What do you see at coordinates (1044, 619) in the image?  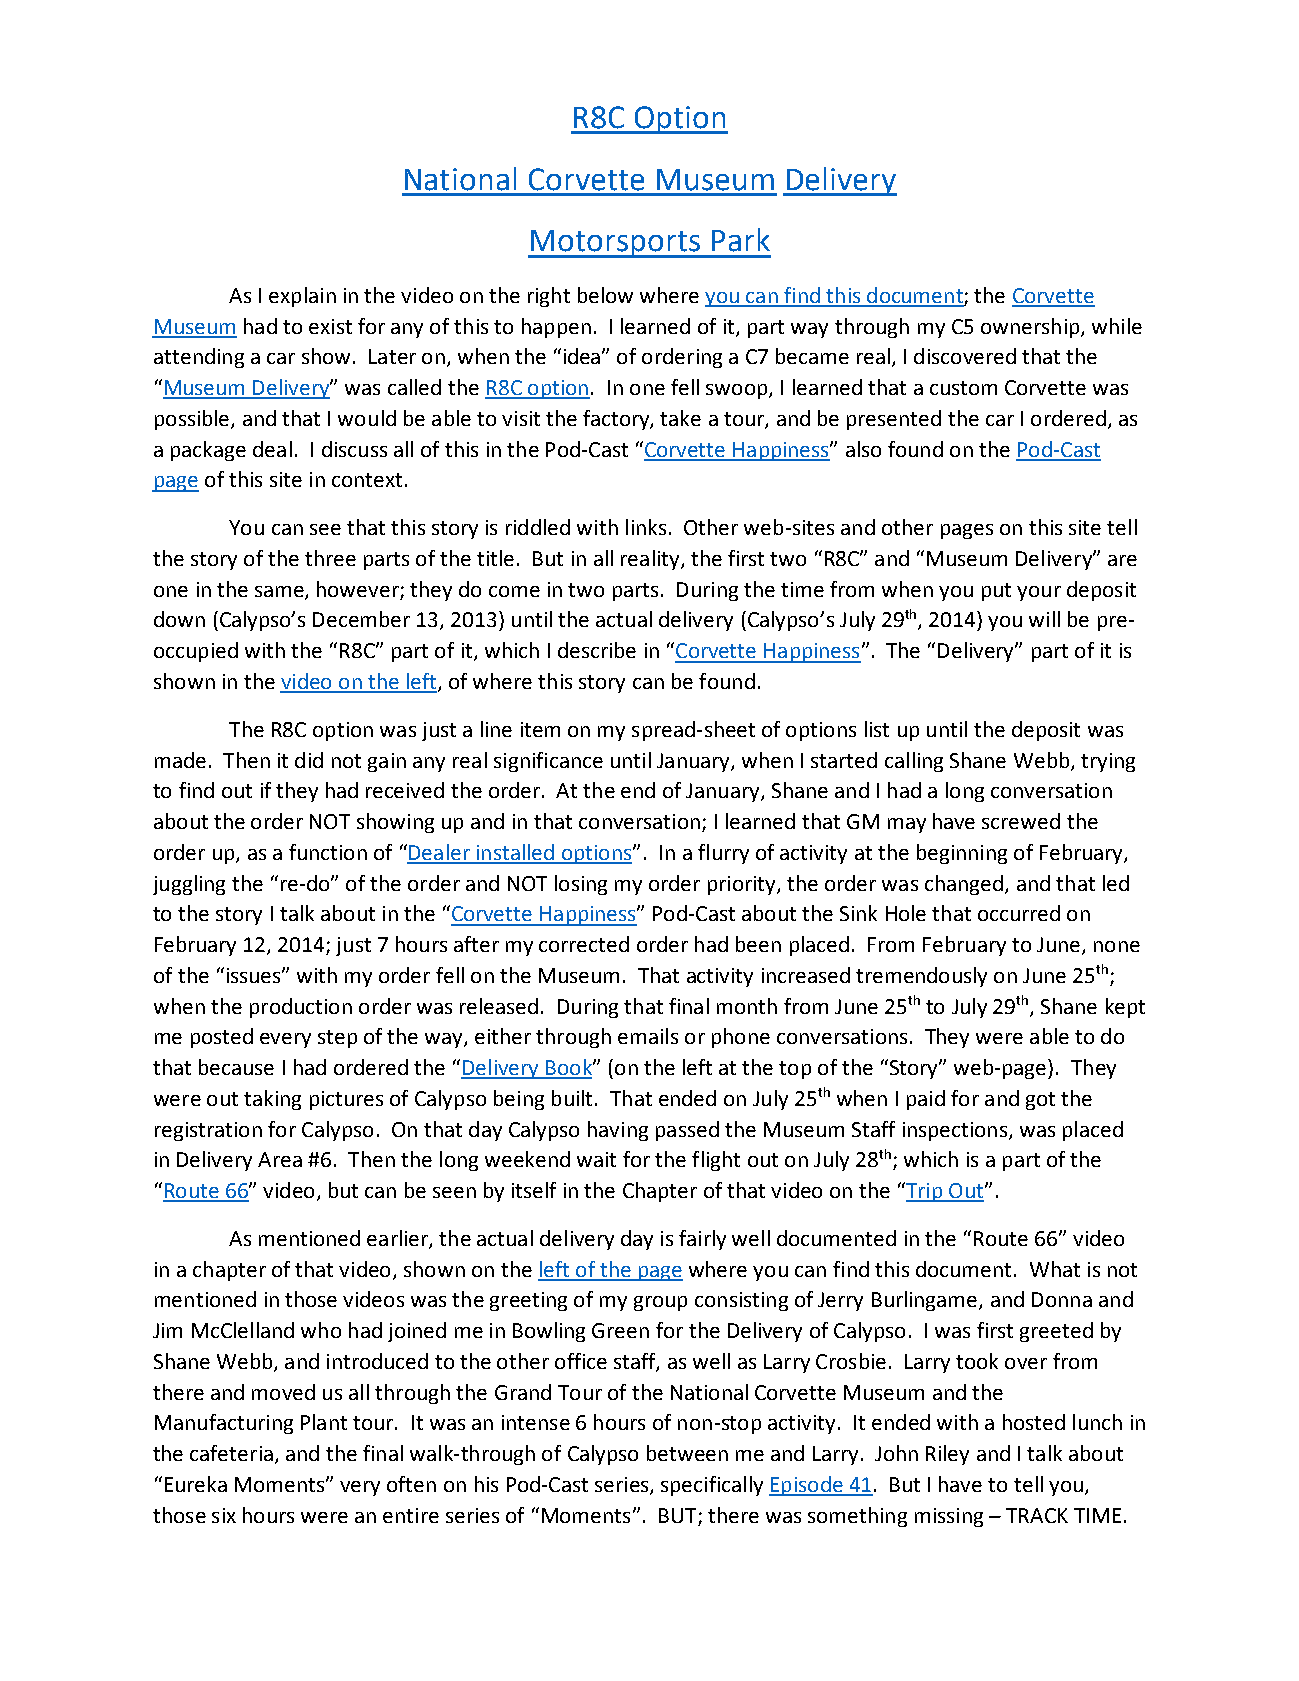 I see `will` at bounding box center [1044, 619].
